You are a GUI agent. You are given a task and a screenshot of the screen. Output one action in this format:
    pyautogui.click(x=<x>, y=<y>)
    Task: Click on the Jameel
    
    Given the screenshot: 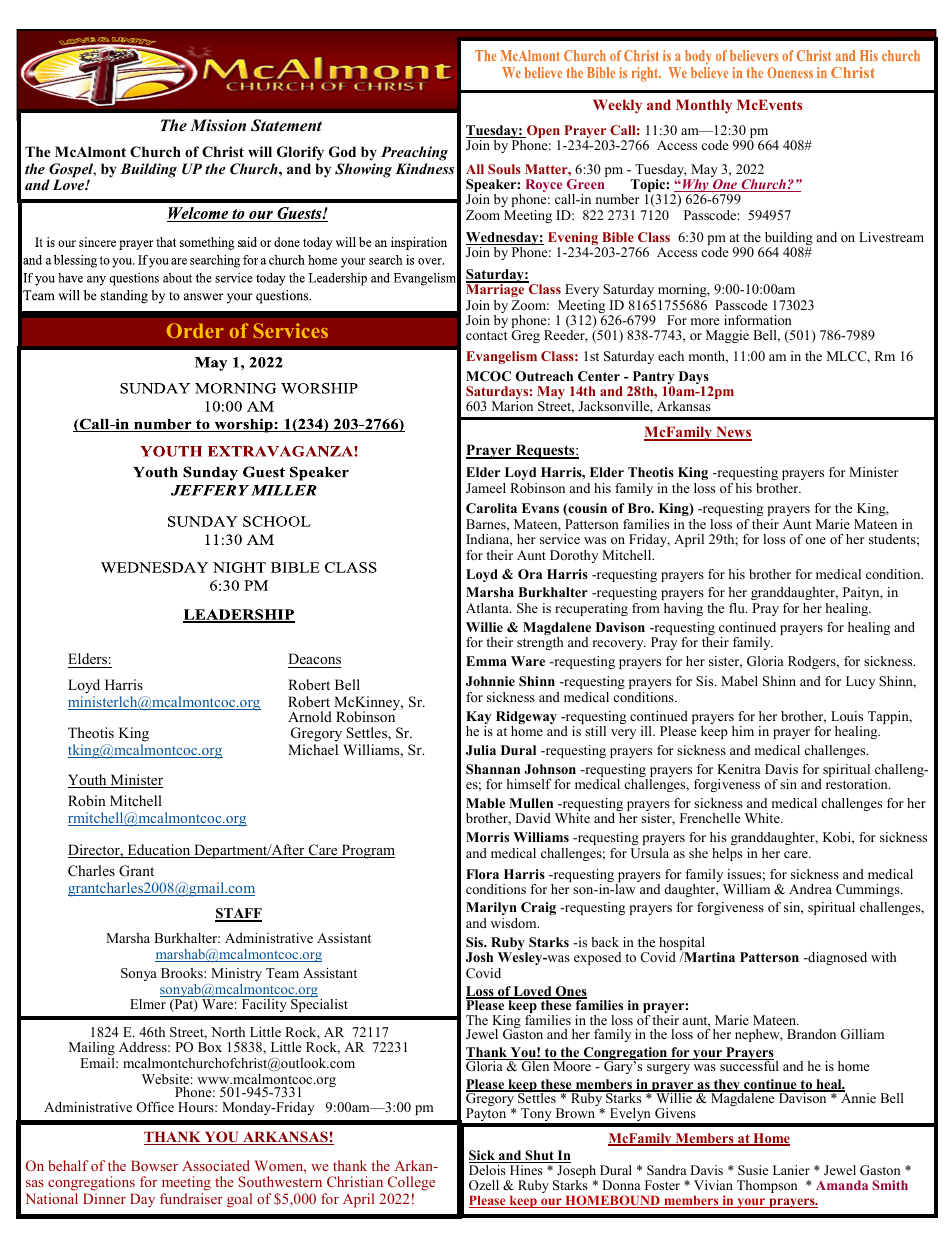 What is the action you would take?
    pyautogui.click(x=486, y=488)
